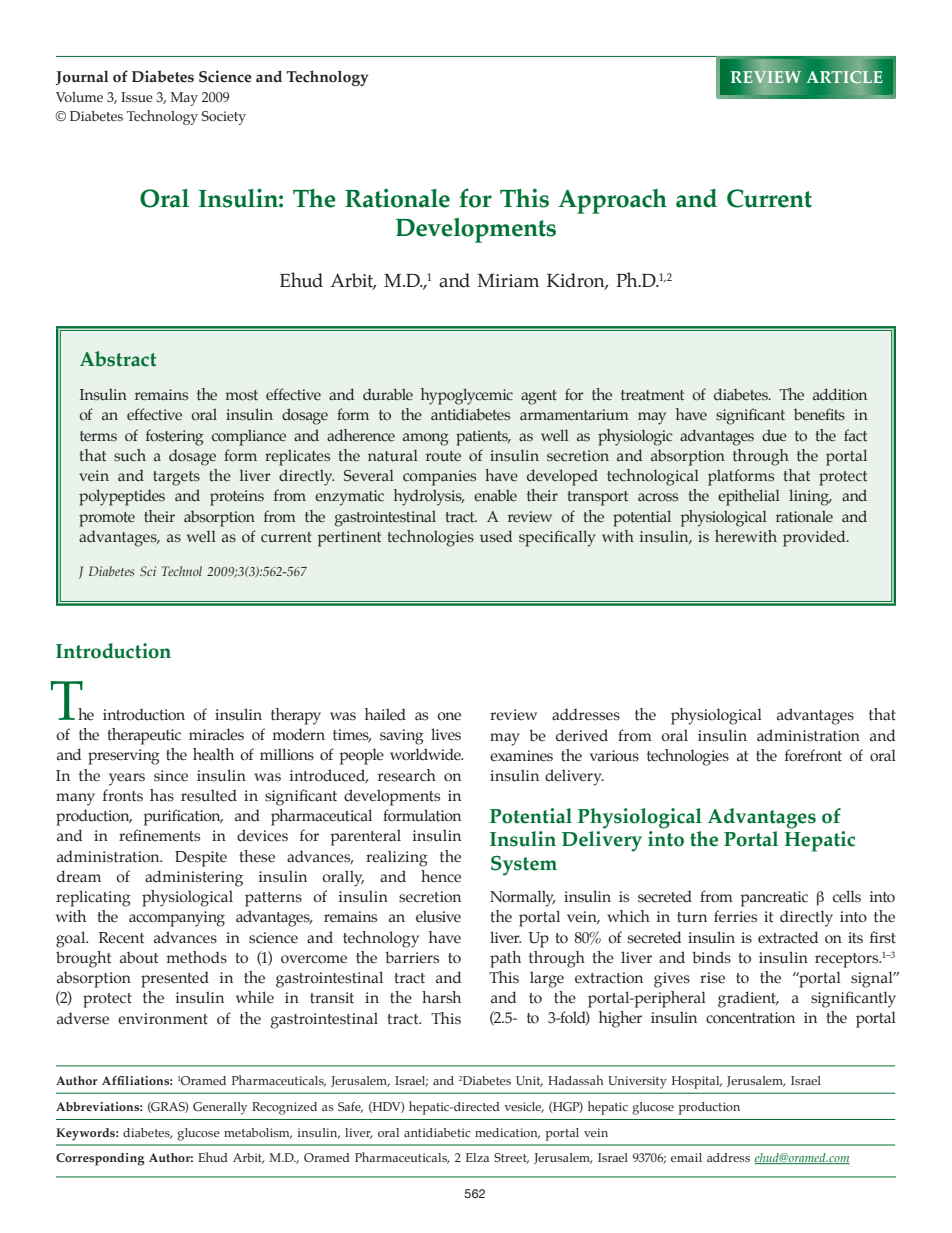 This screenshot has width=952, height=1233. What do you see at coordinates (774, 435) in the screenshot?
I see `due` at bounding box center [774, 435].
